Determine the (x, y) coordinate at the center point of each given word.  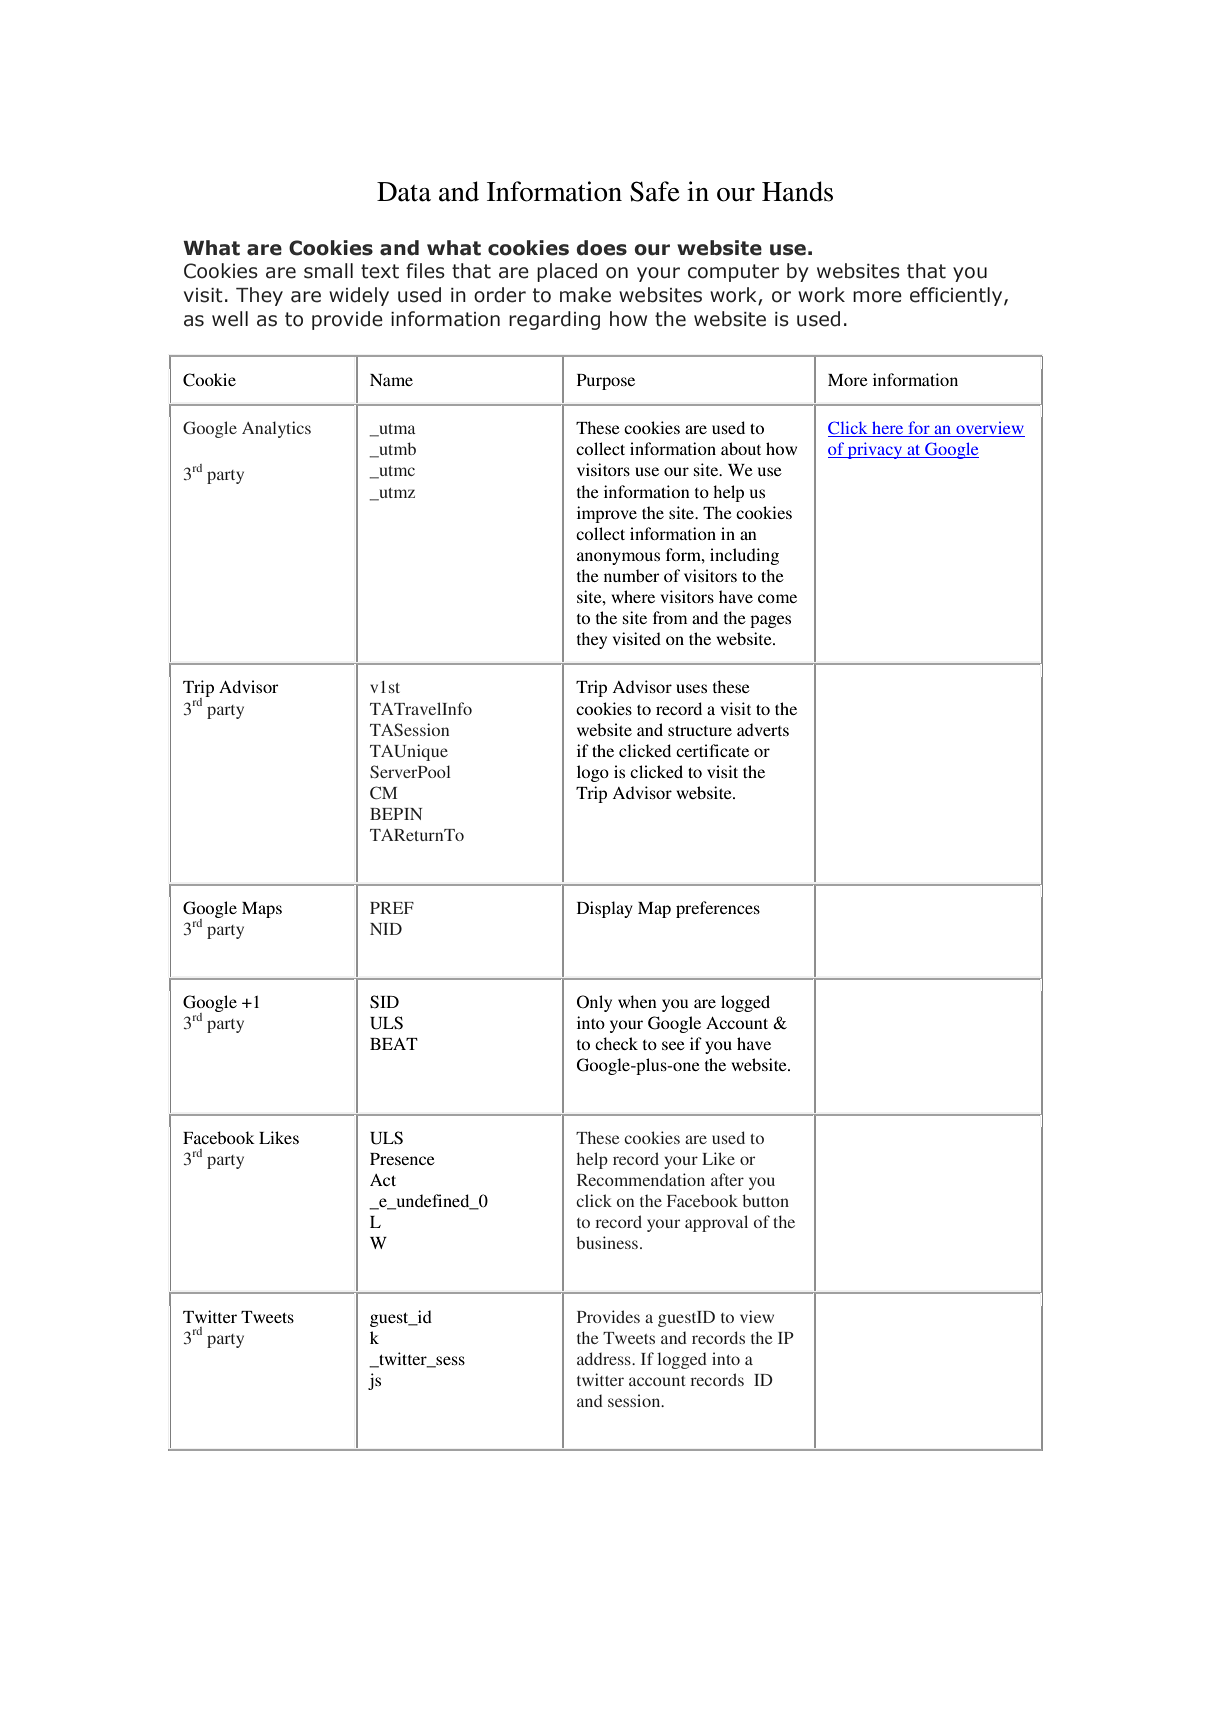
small (328, 271)
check (616, 1043)
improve (607, 514)
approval (716, 1223)
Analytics (276, 429)
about (741, 448)
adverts (763, 729)
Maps (262, 910)
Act (383, 1180)
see (673, 1045)
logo (593, 773)
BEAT (394, 1044)
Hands (797, 191)
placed (567, 272)
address (605, 1358)
